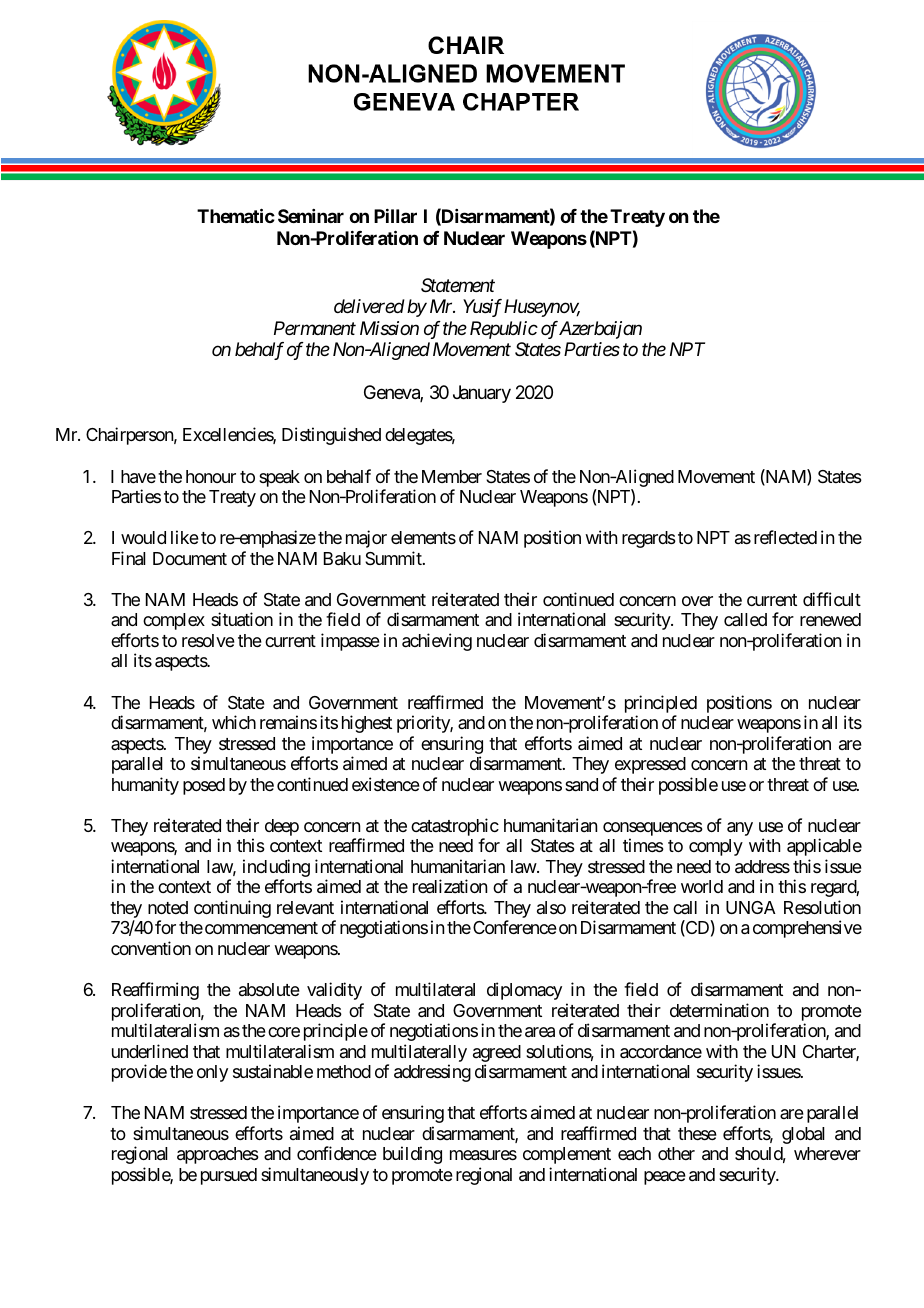 Image resolution: width=924 pixels, height=1308 pixels. What do you see at coordinates (455, 828) in the screenshot?
I see `catastrophic` at bounding box center [455, 828].
